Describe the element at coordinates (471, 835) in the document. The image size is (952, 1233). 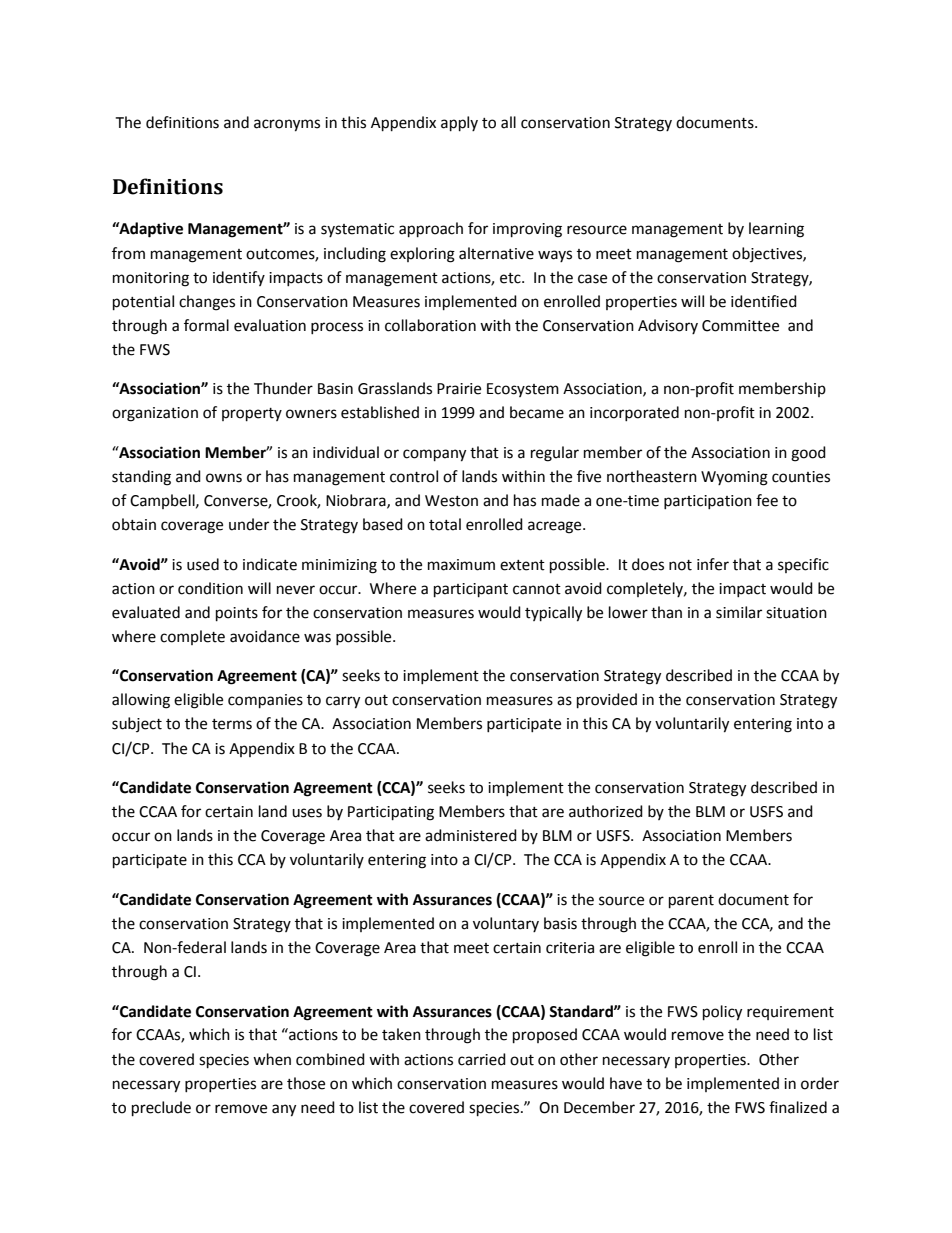
I see `administered` at that location.
